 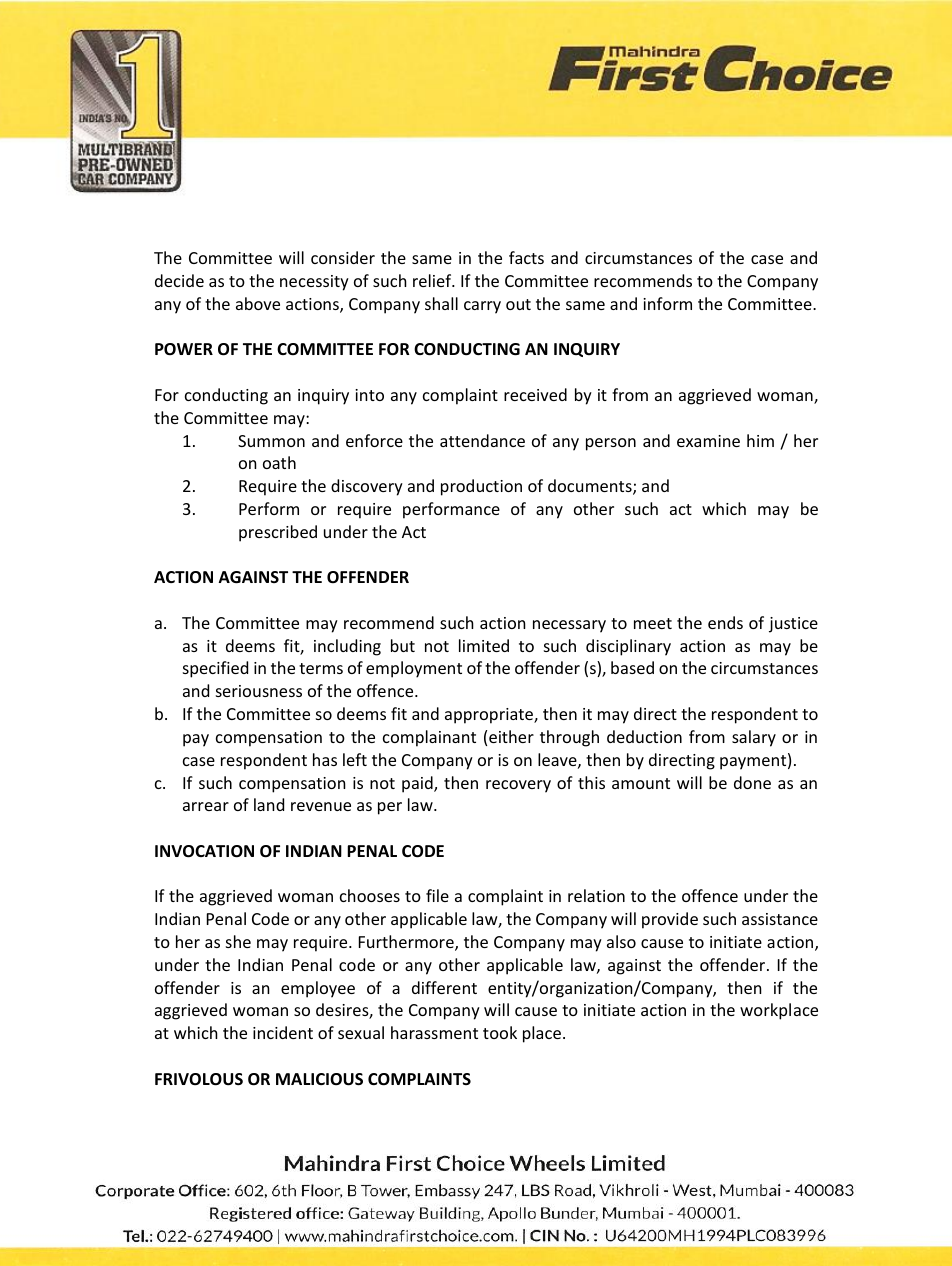 What do you see at coordinates (258, 303) in the screenshot?
I see `above` at bounding box center [258, 303].
